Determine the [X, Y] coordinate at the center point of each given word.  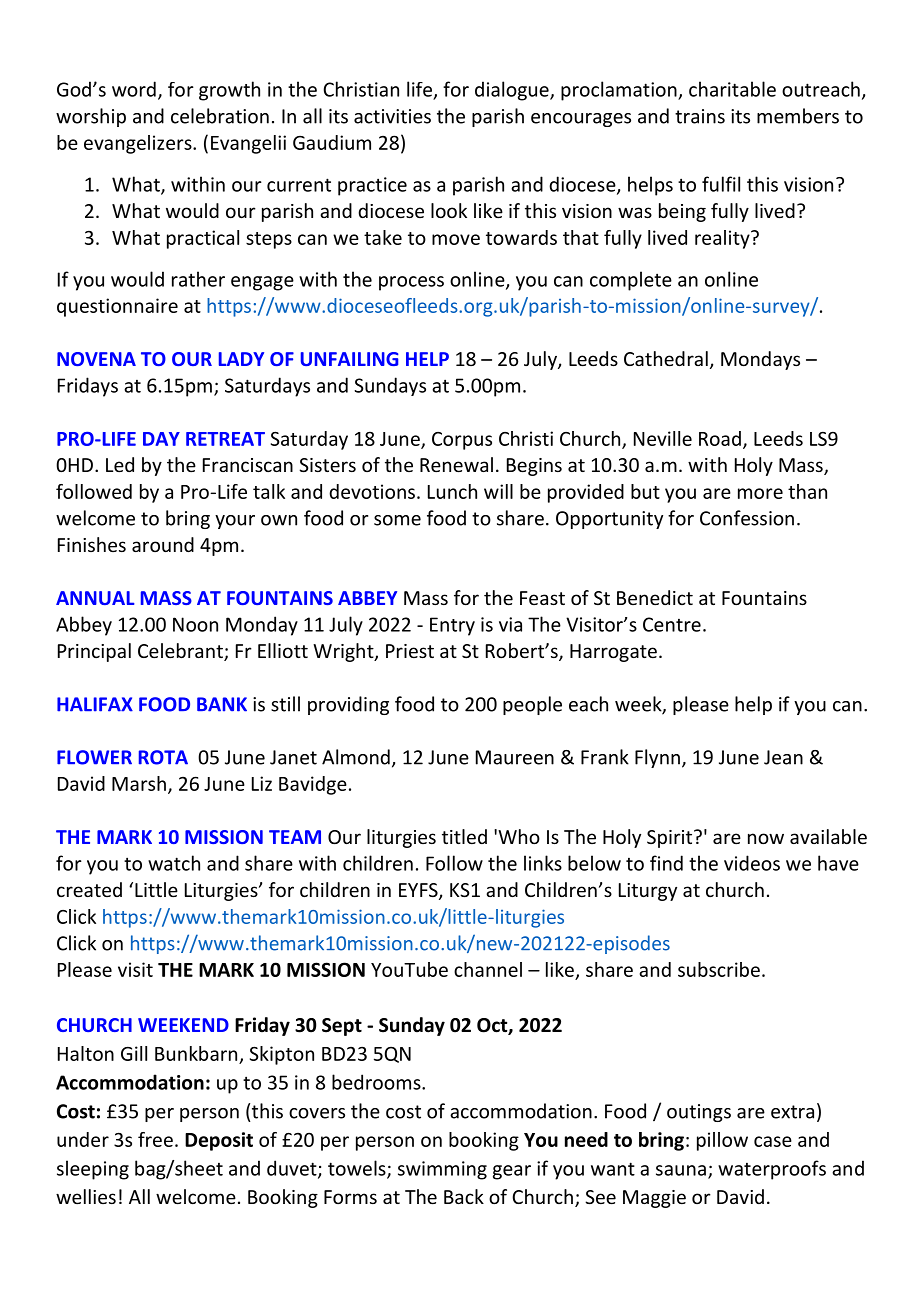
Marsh [139, 783]
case [773, 1141]
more [760, 493]
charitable [732, 89]
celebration [220, 116]
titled [464, 836]
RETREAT [225, 439]
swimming [442, 1170]
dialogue [513, 91]
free [155, 1139]
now [766, 838]
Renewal [456, 464]
